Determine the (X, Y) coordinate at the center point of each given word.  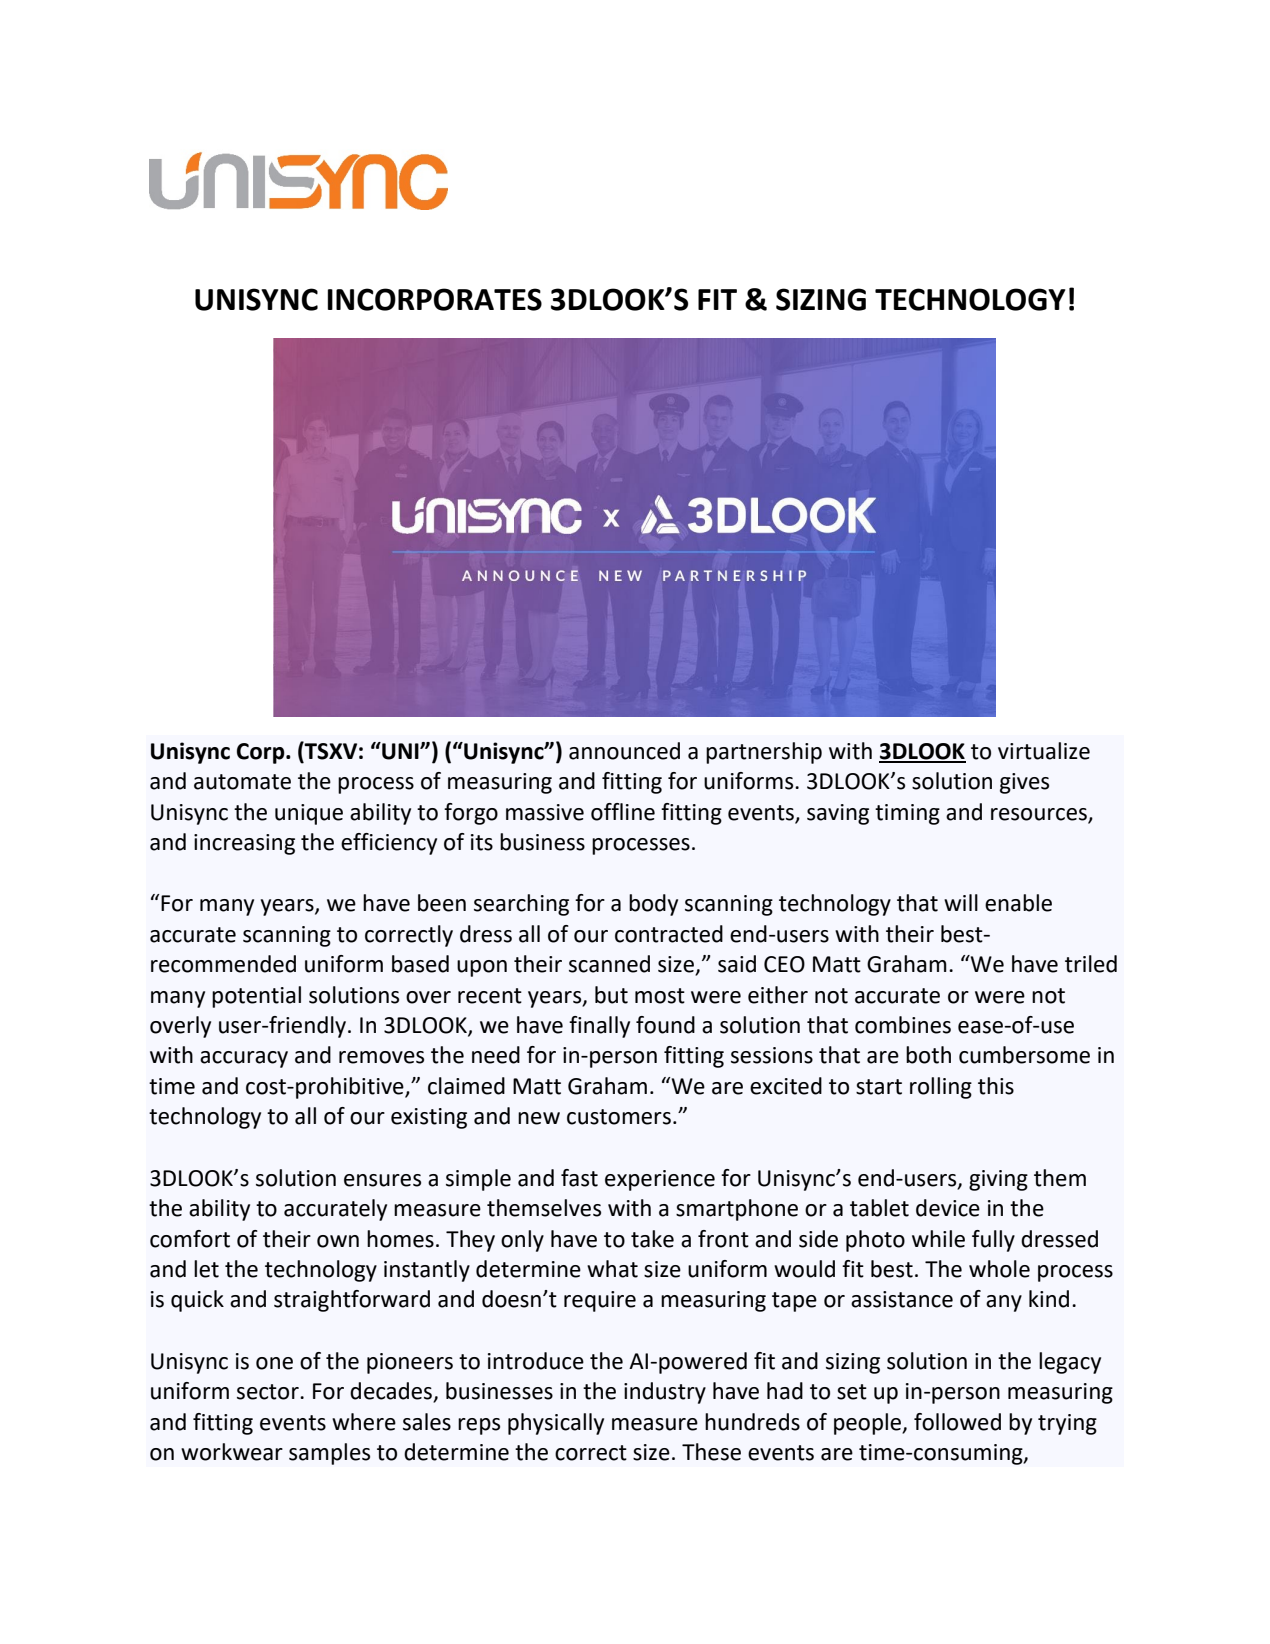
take (652, 1239)
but (611, 995)
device (948, 1208)
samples (329, 1454)
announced (624, 751)
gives (1024, 783)
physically (556, 1424)
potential (256, 997)
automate (242, 782)
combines (903, 1025)
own (338, 1241)
